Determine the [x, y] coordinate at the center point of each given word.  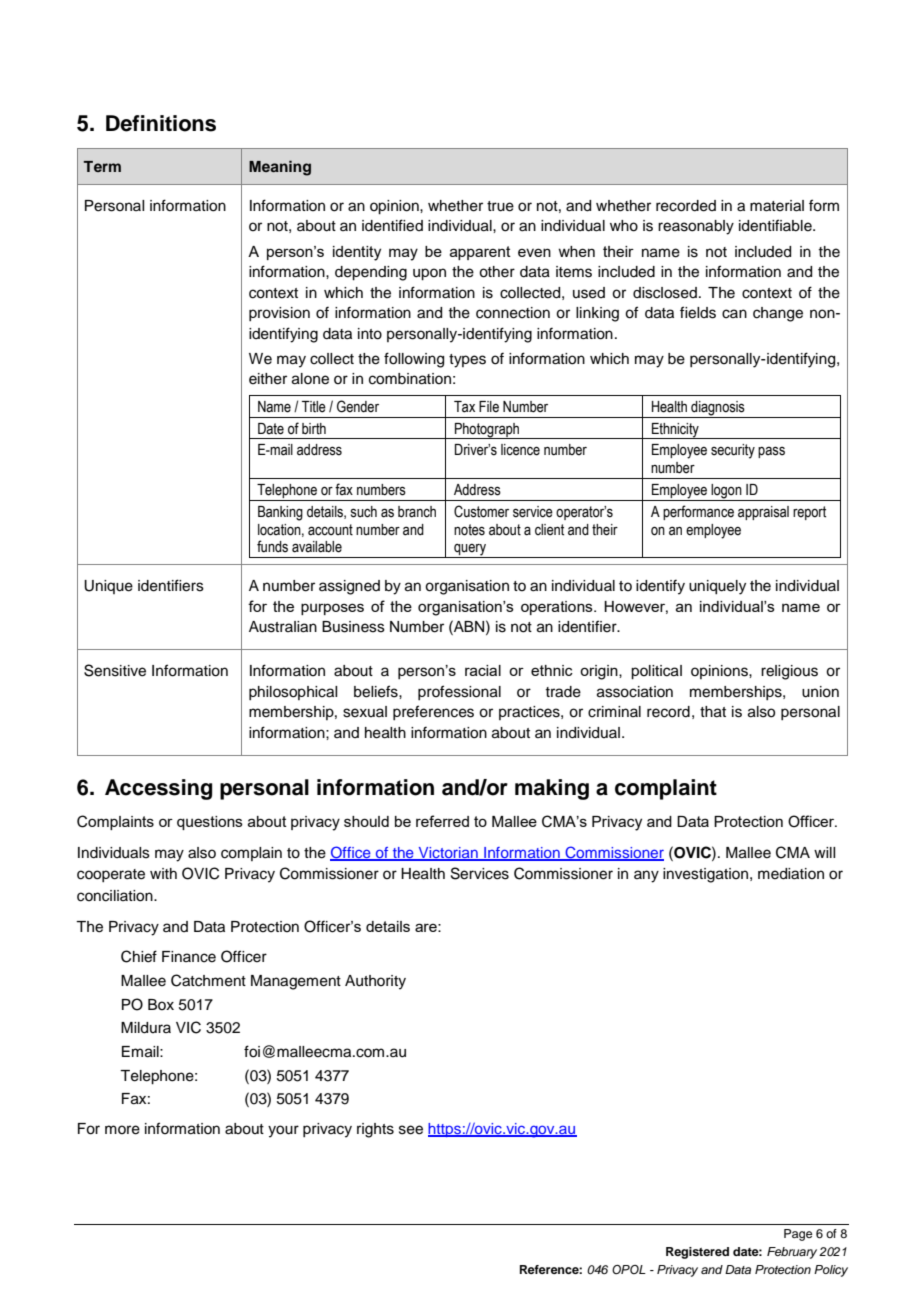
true [500, 206]
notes [469, 530]
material [777, 206]
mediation [791, 874]
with [163, 873]
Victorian [448, 854]
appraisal [763, 513]
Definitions [161, 123]
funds [272, 546]
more [122, 1130]
